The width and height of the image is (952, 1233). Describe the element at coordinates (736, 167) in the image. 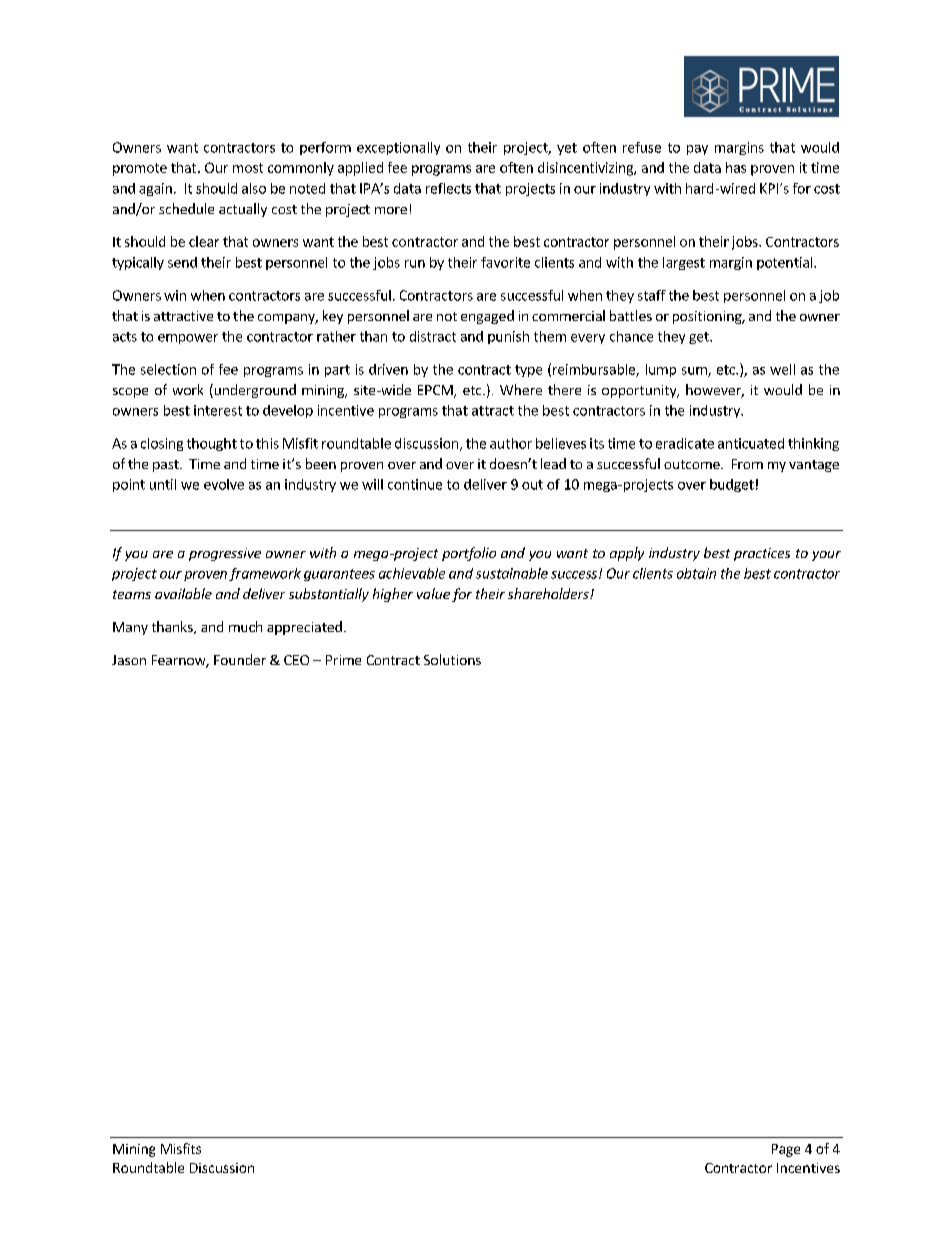

I see `has` at that location.
